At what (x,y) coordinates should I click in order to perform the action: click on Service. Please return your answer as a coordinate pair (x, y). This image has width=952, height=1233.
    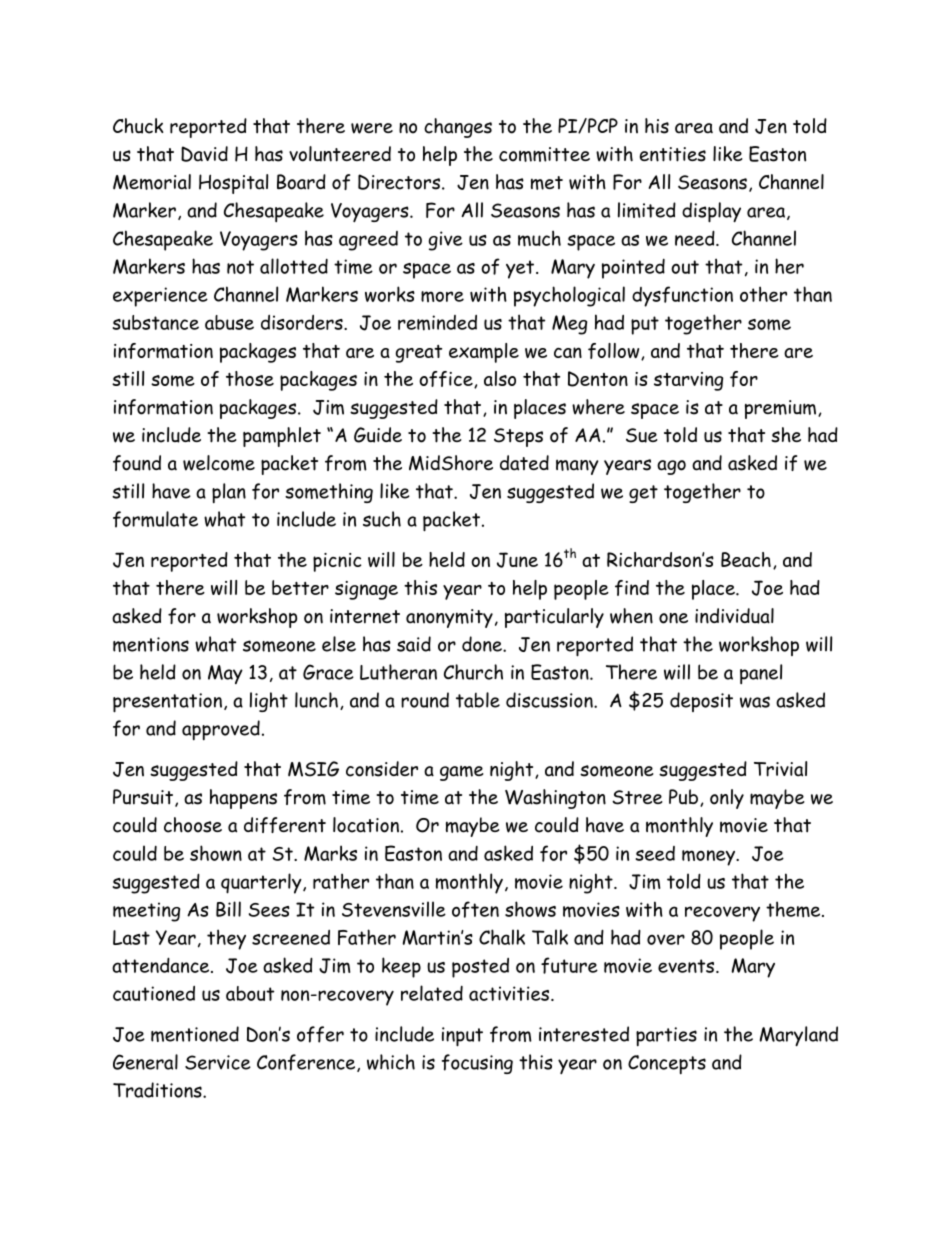
    Looking at the image, I should click on (218, 1062).
